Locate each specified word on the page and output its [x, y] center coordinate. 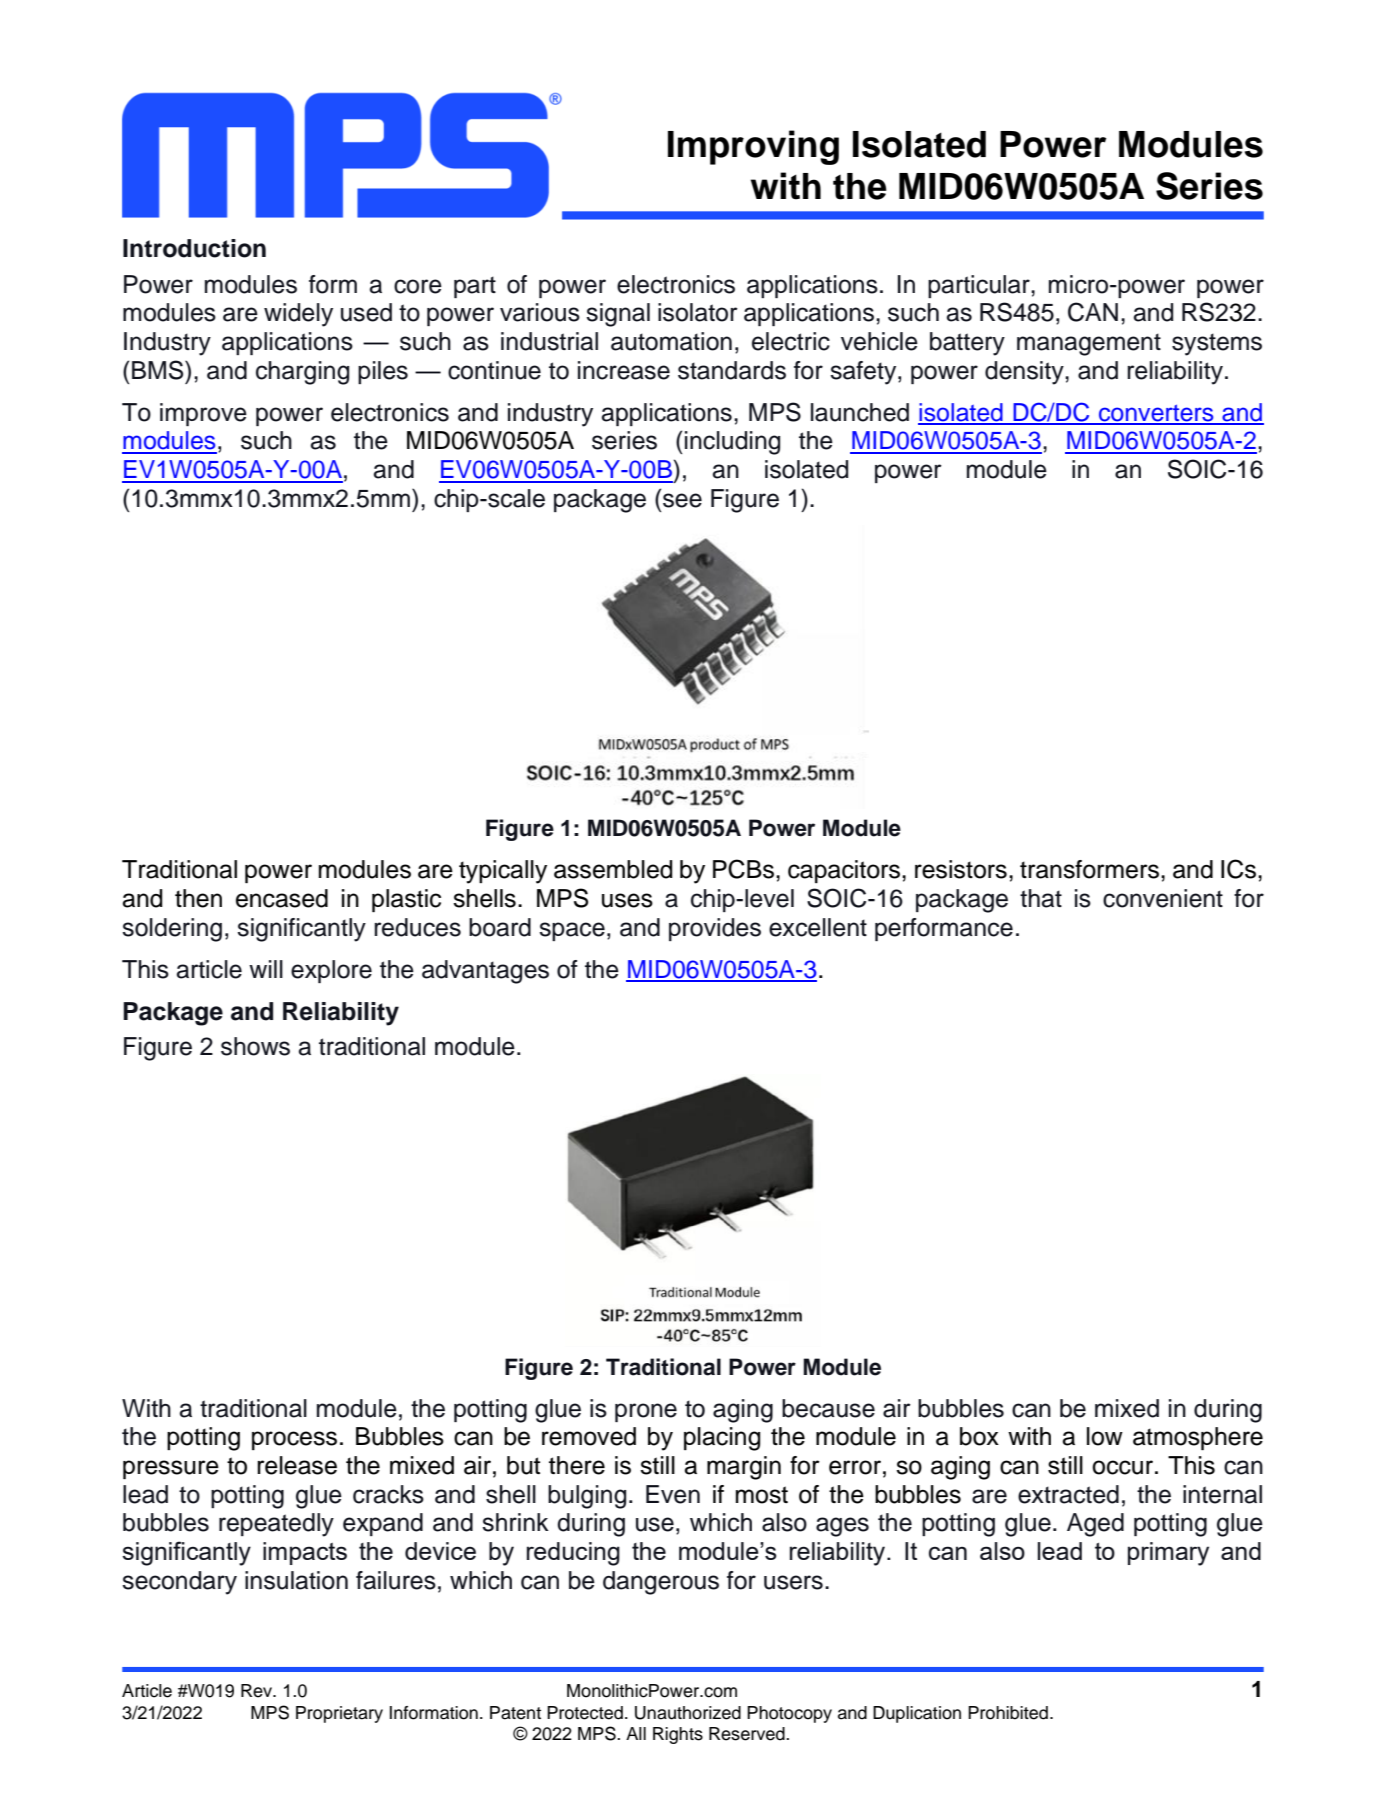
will [266, 969]
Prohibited [1008, 1713]
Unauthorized [688, 1713]
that [1041, 898]
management [1089, 344]
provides [715, 929]
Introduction [194, 248]
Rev [258, 1691]
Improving [753, 147]
